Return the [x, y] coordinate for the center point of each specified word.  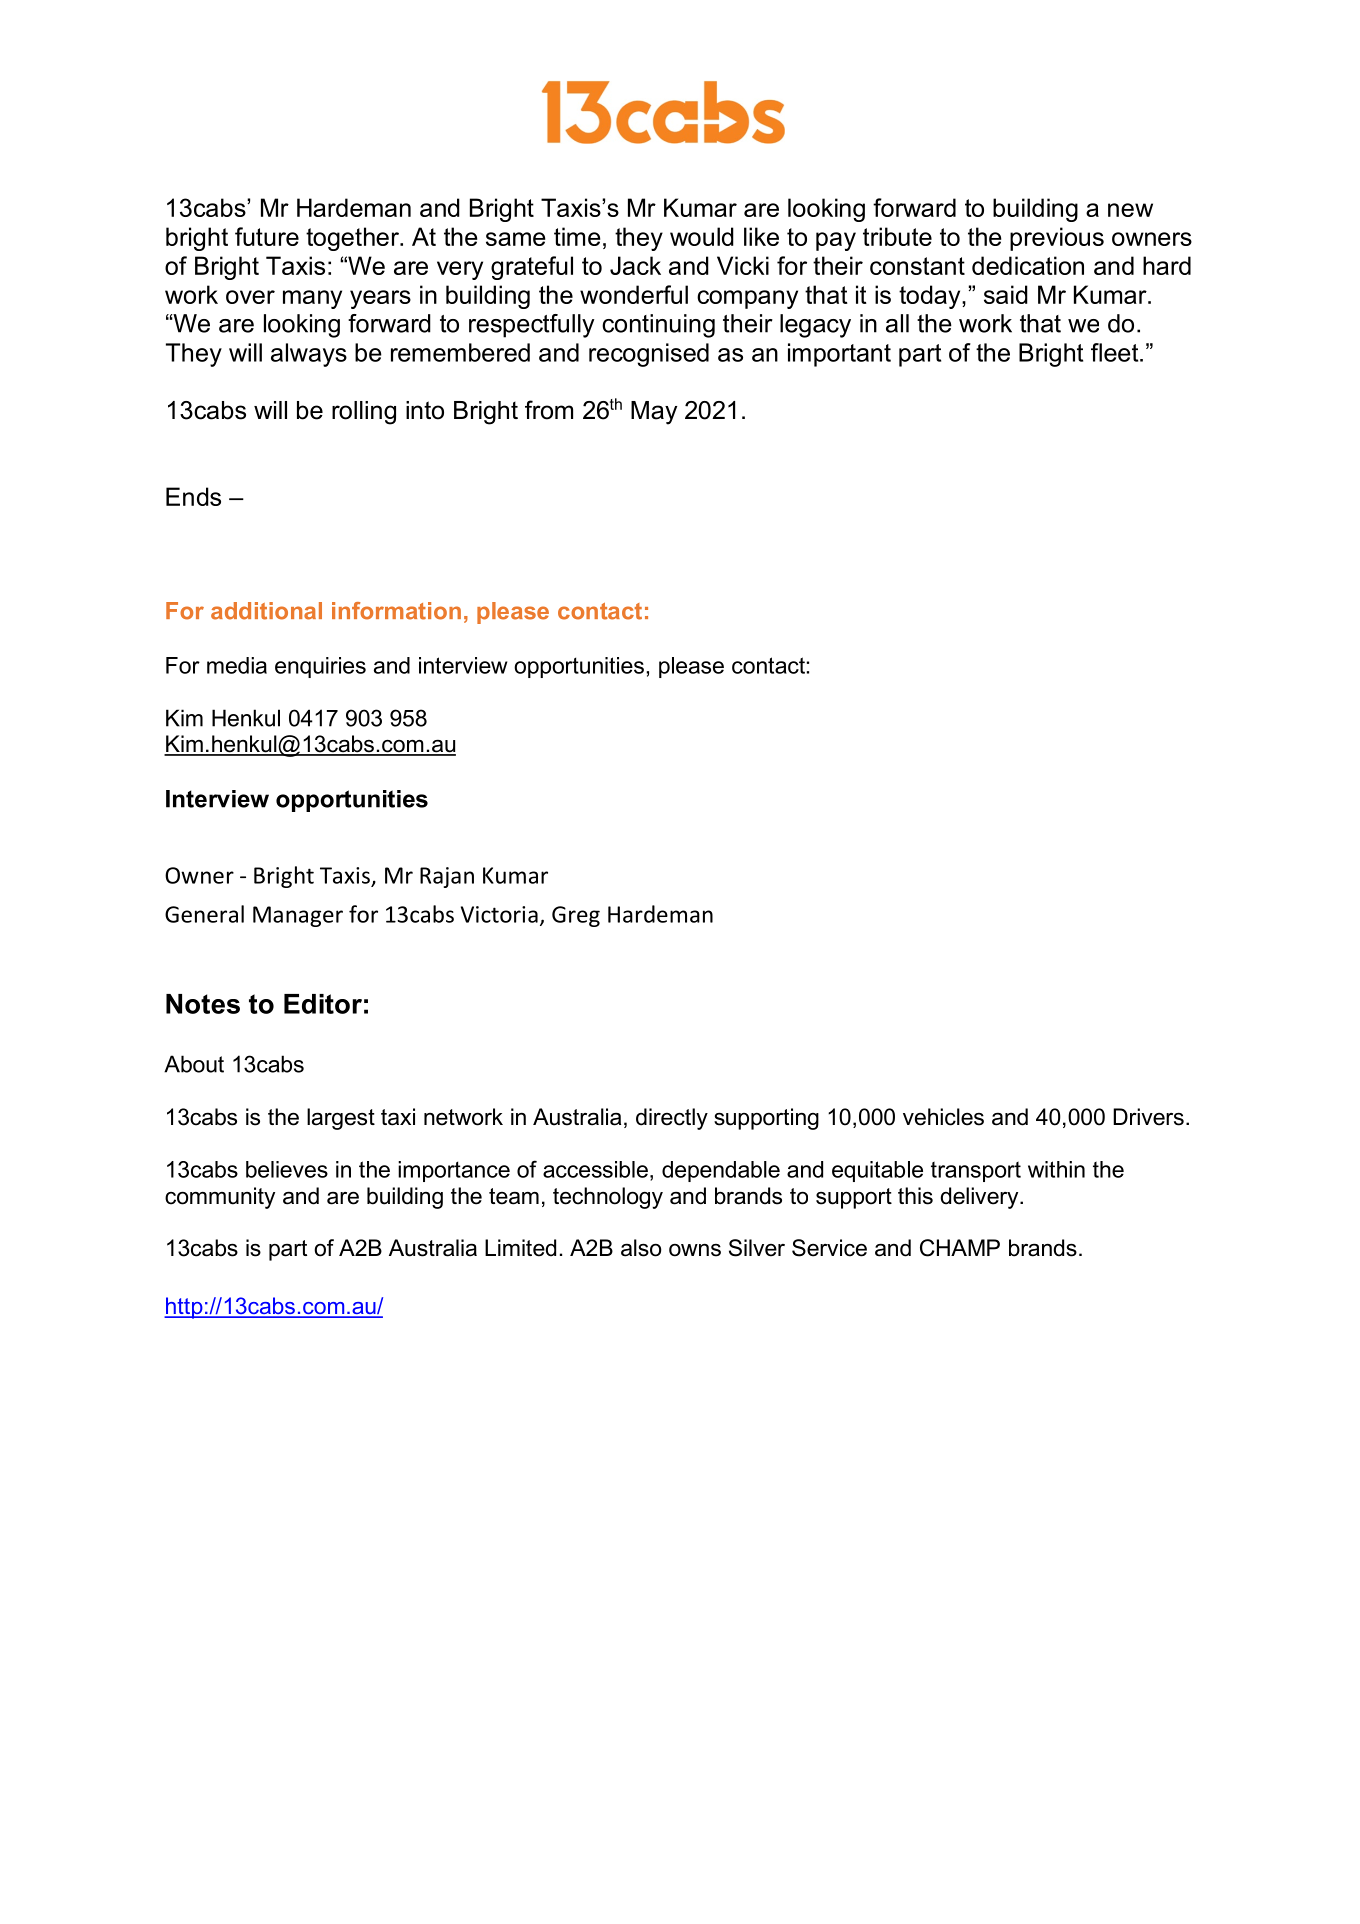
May [654, 413]
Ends [193, 496]
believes [287, 1169]
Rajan [447, 877]
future [267, 236]
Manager [298, 916]
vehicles [943, 1117]
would [702, 236]
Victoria [499, 914]
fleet [1116, 352]
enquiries [320, 667]
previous [1057, 239]
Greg [576, 916]
